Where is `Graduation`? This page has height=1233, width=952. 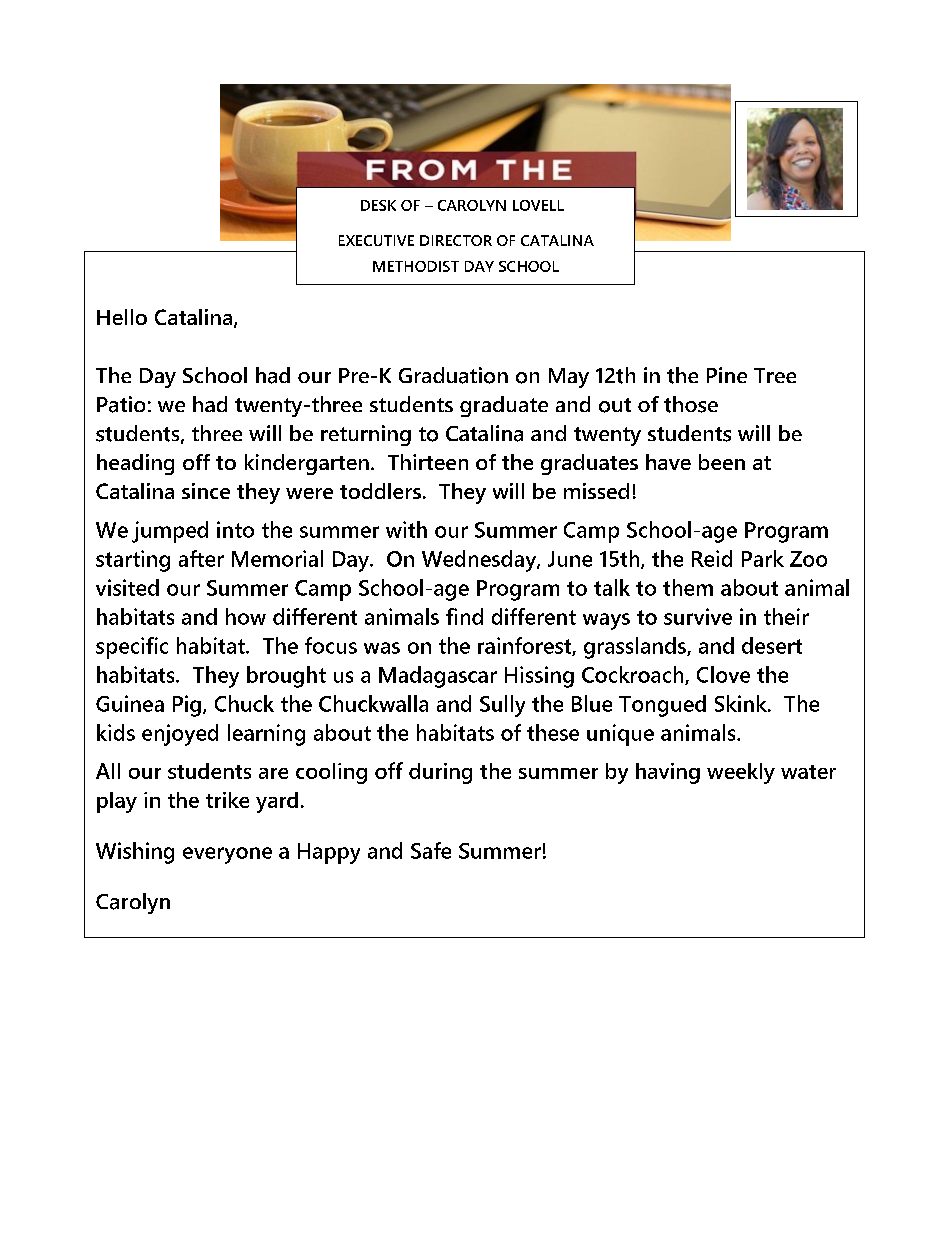
Graduation is located at coordinates (453, 375).
